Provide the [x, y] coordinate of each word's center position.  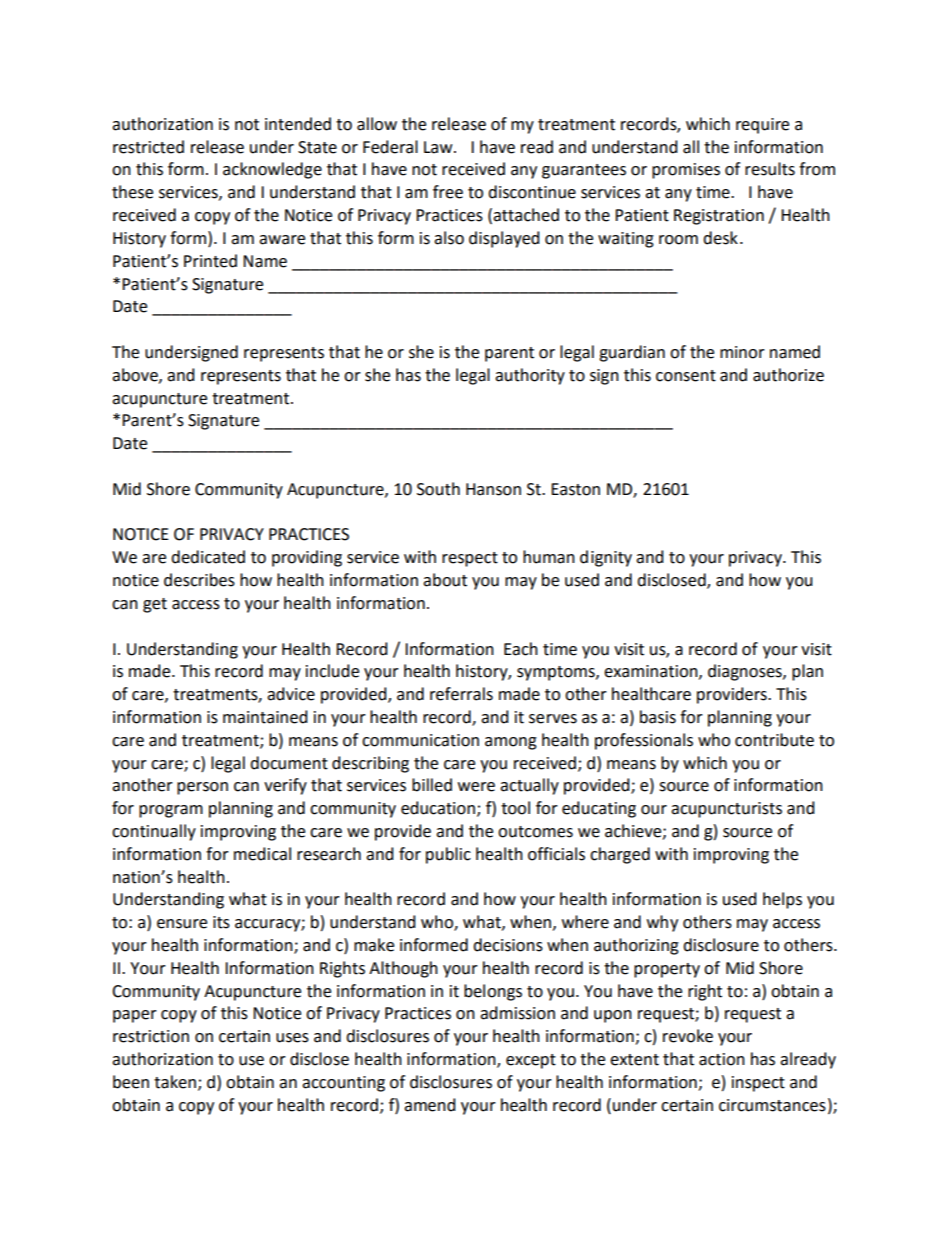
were [476, 787]
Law [439, 147]
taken [176, 1082]
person [202, 788]
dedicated [208, 557]
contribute [774, 740]
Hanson [493, 489]
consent [686, 376]
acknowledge [272, 170]
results [770, 169]
